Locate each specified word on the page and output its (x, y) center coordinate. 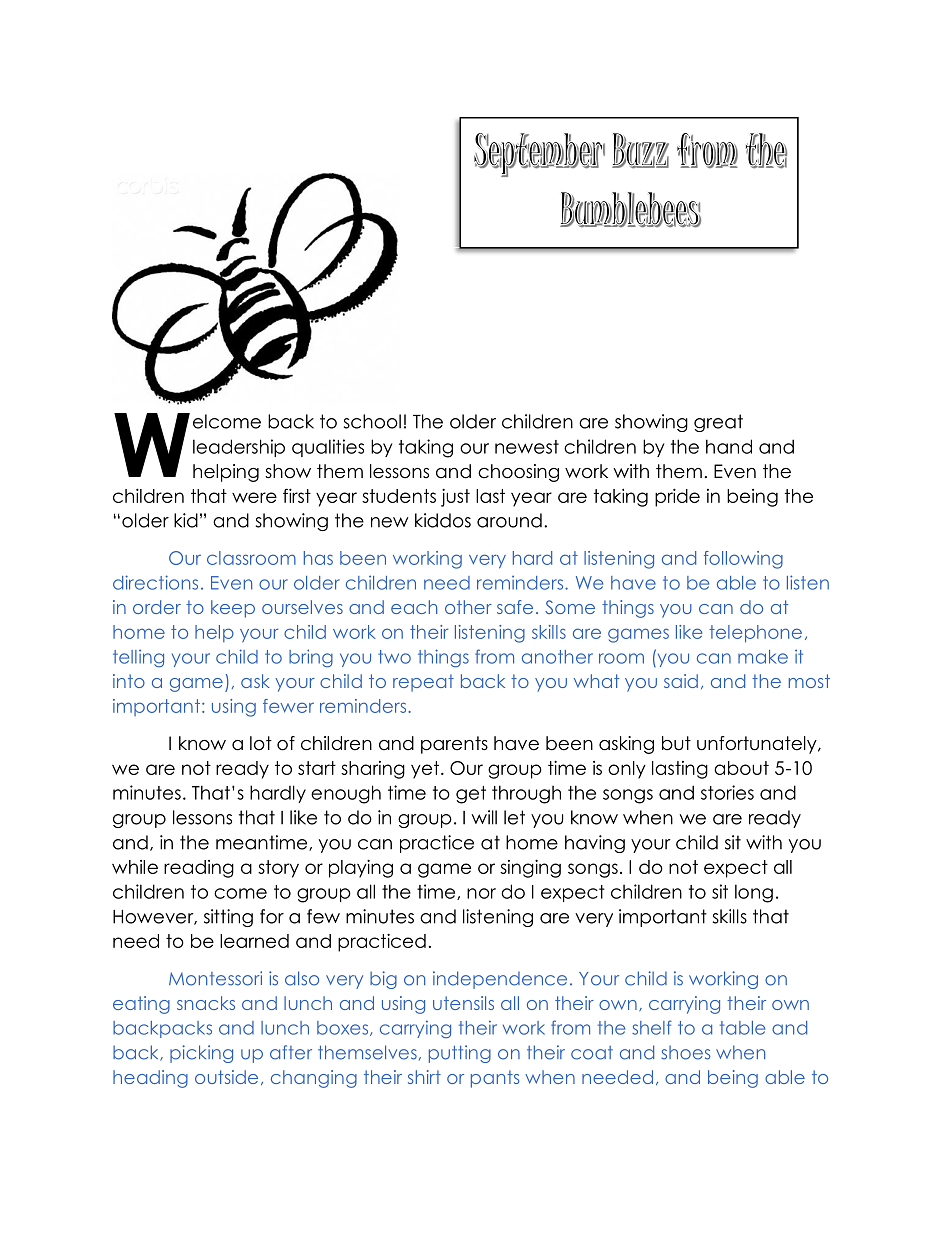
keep (233, 609)
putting (460, 1054)
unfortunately (758, 745)
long (754, 893)
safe (515, 607)
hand (729, 446)
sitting (228, 918)
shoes (686, 1053)
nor (481, 893)
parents (454, 745)
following (743, 560)
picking (201, 1054)
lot (261, 743)
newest (527, 447)
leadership (239, 448)
